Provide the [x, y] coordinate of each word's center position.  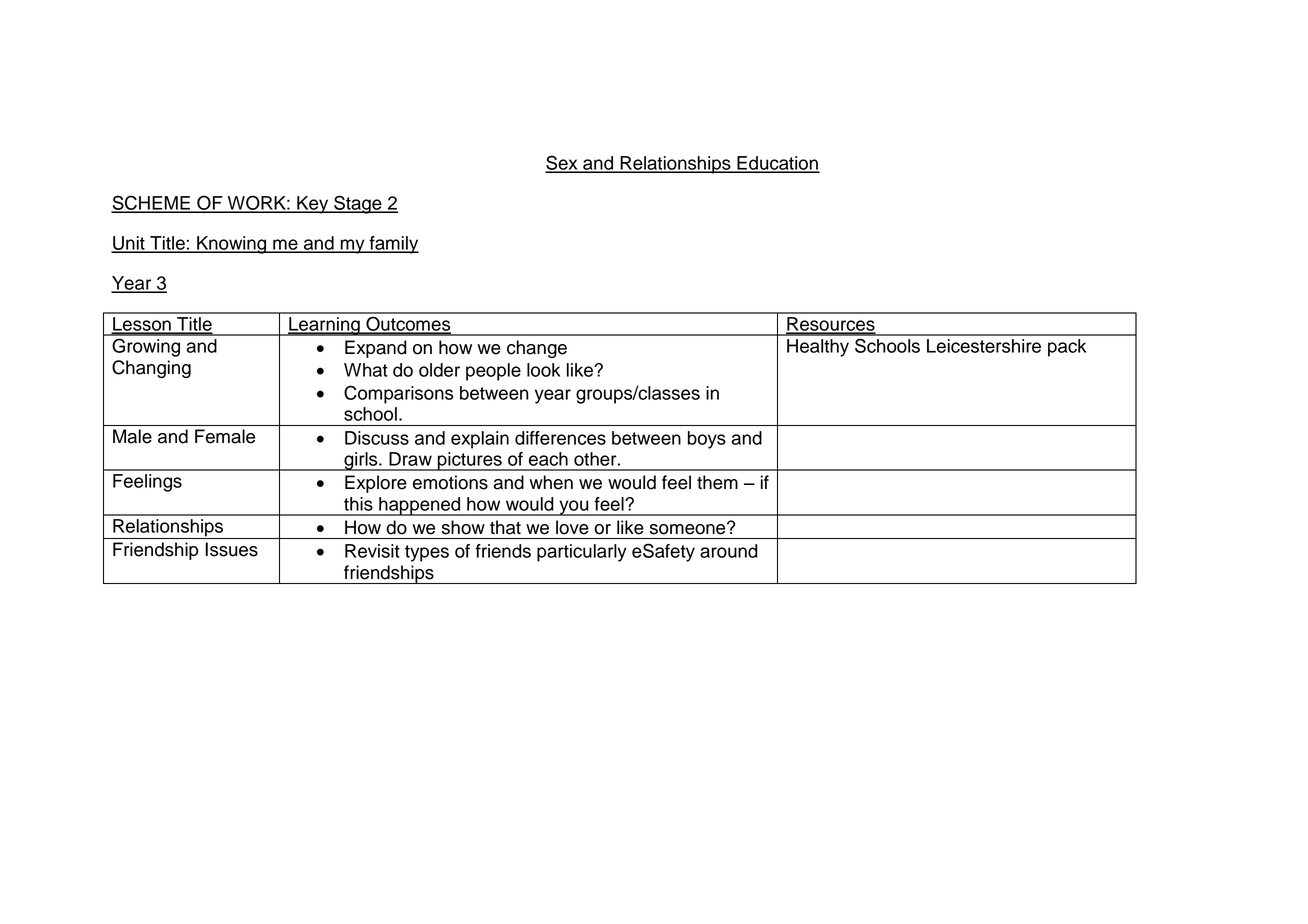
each [548, 459]
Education [777, 164]
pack [1067, 348]
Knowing [232, 245]
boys [707, 440]
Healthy [818, 348]
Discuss [377, 438]
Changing [151, 369]
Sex [562, 163]
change [537, 349]
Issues [232, 549]
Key [313, 205]
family [393, 245]
